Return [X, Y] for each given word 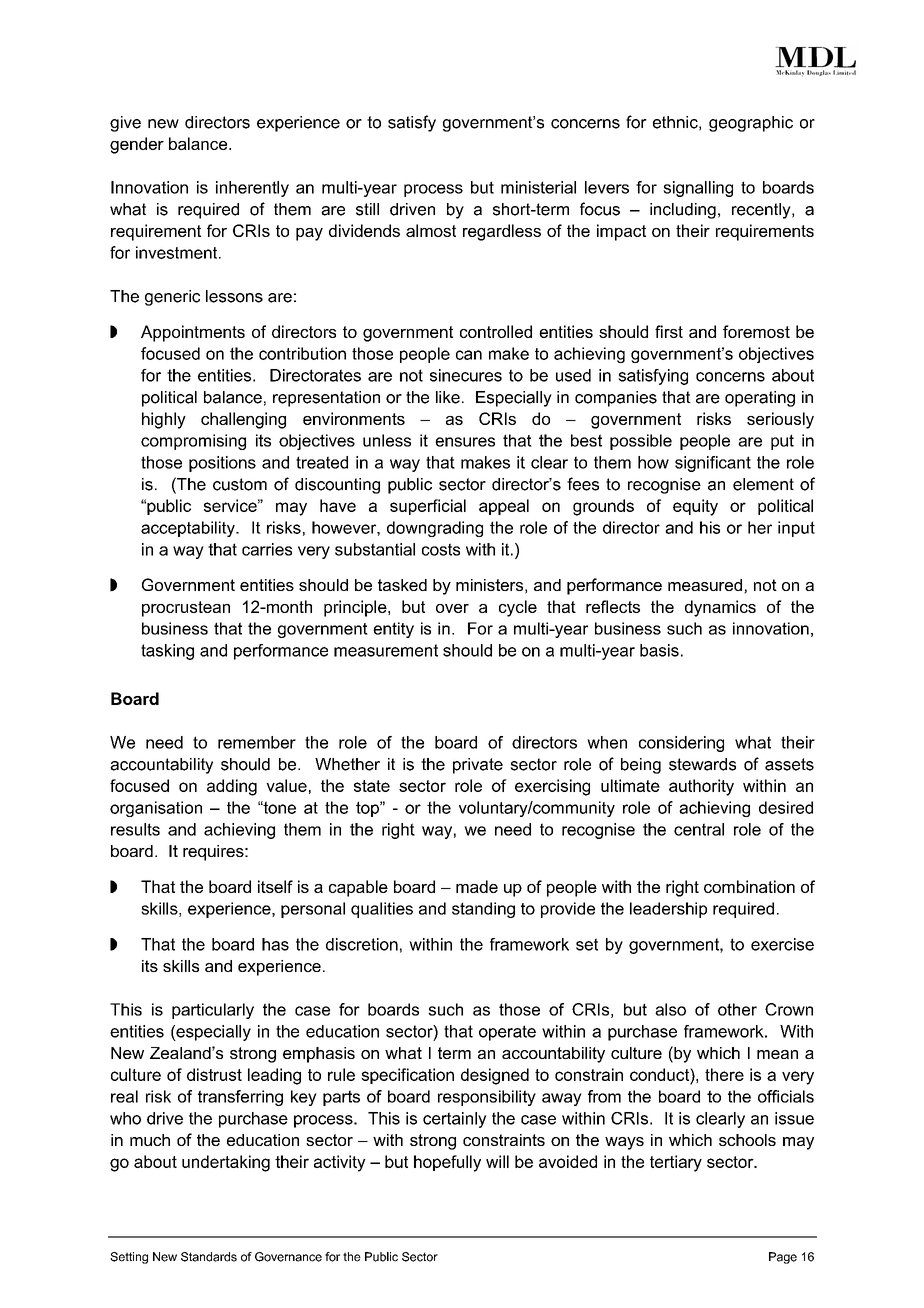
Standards [209, 1257]
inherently [252, 189]
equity [695, 507]
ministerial [538, 187]
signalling [698, 189]
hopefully [447, 1163]
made [477, 886]
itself [275, 886]
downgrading [435, 529]
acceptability [189, 529]
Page [783, 1258]
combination [749, 886]
